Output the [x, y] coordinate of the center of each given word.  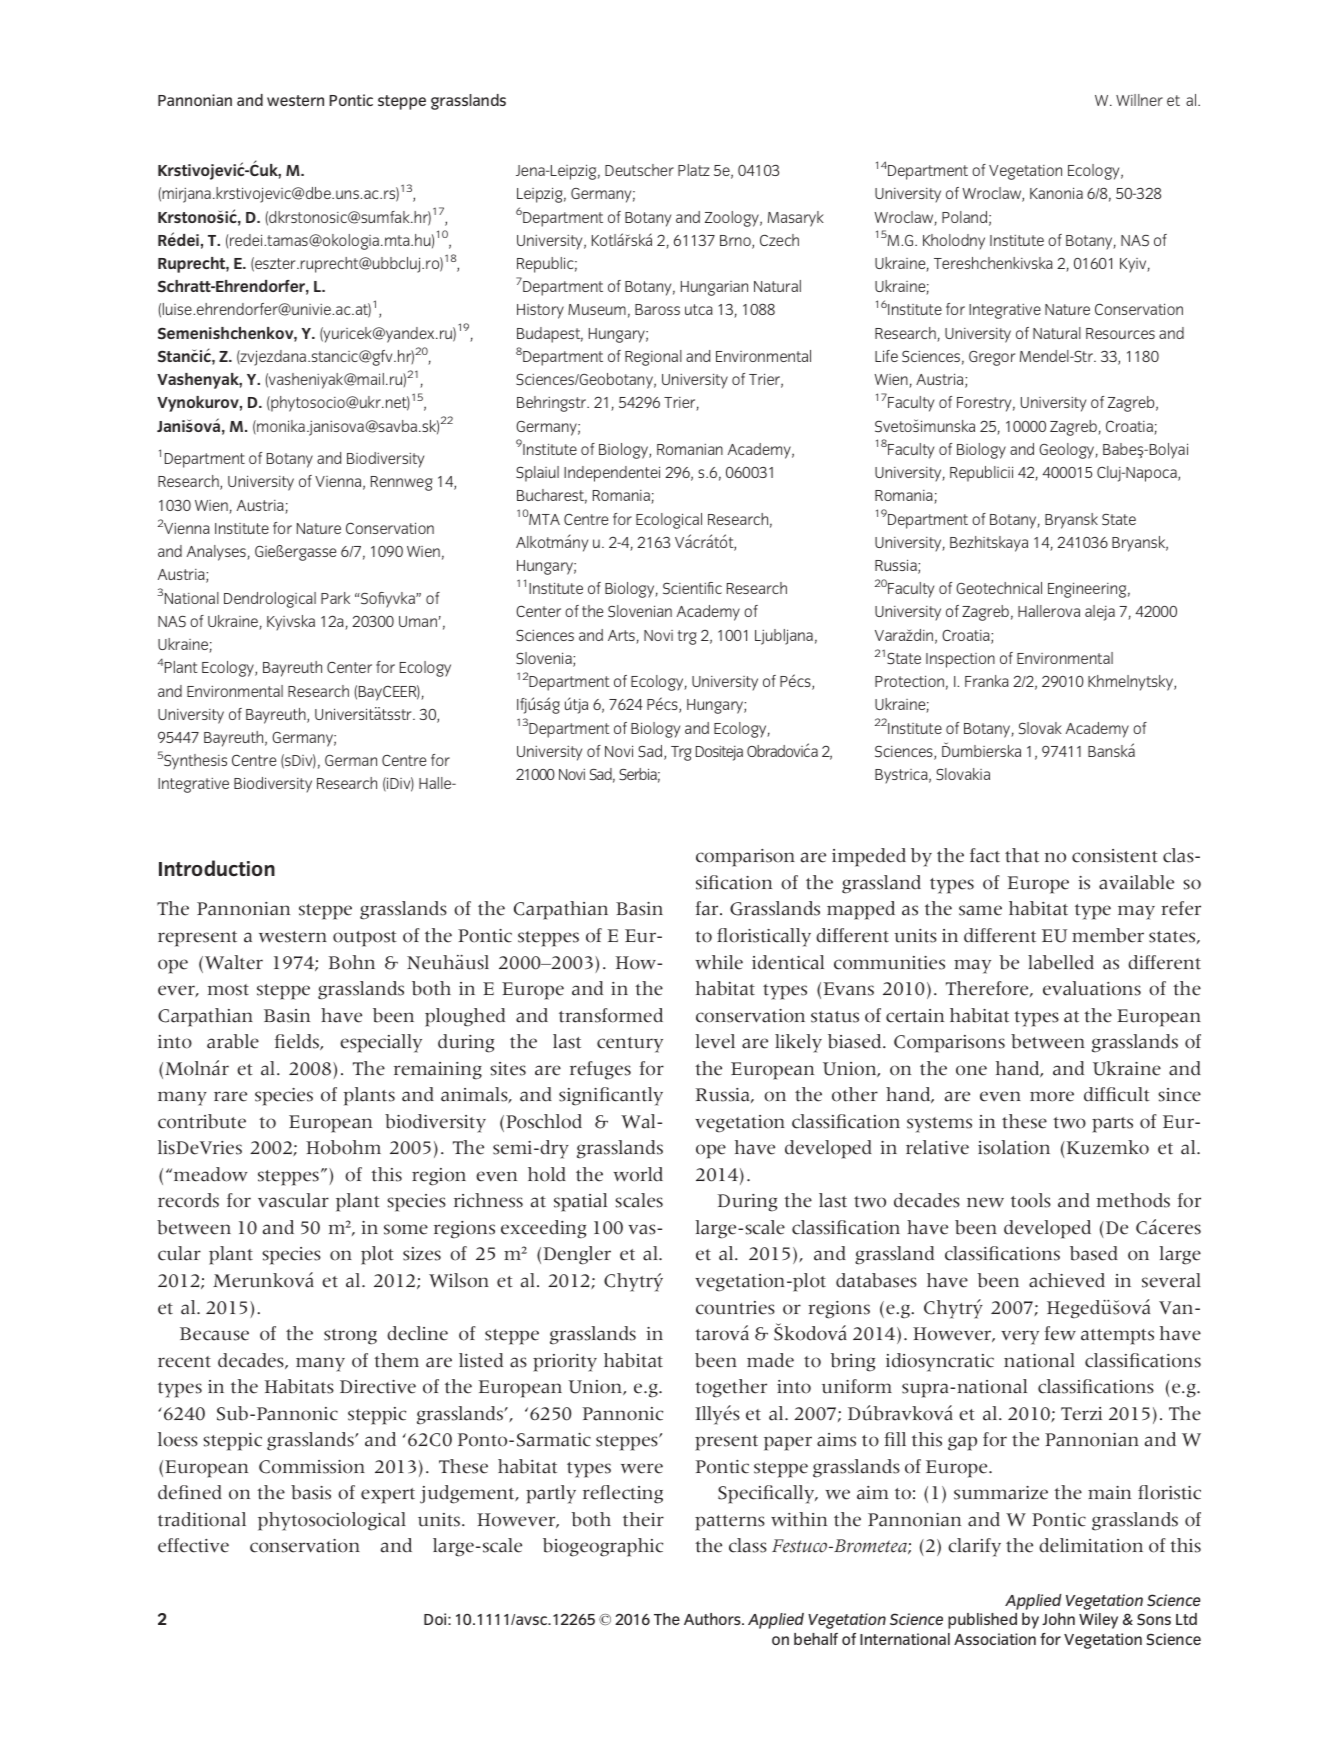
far [708, 908]
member [1108, 935]
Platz [694, 170]
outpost [365, 939]
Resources [1120, 333]
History [540, 311]
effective [193, 1545]
